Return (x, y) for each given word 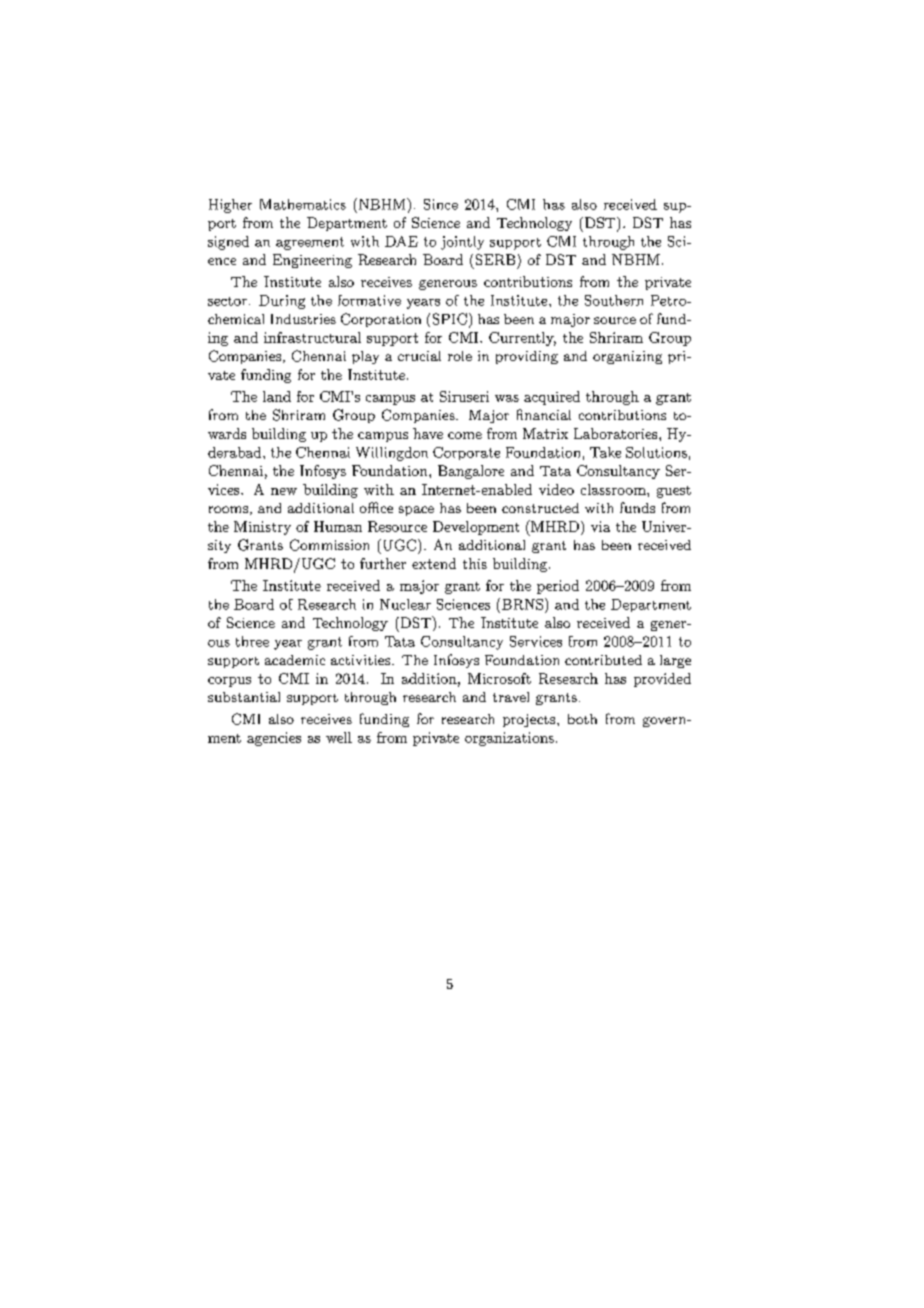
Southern (614, 300)
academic (295, 660)
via (600, 526)
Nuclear (405, 604)
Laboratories (615, 433)
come (465, 435)
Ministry (262, 528)
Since (441, 204)
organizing (627, 357)
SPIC (450, 319)
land (277, 396)
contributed (603, 660)
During (282, 302)
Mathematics (303, 204)
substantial (244, 697)
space (416, 511)
